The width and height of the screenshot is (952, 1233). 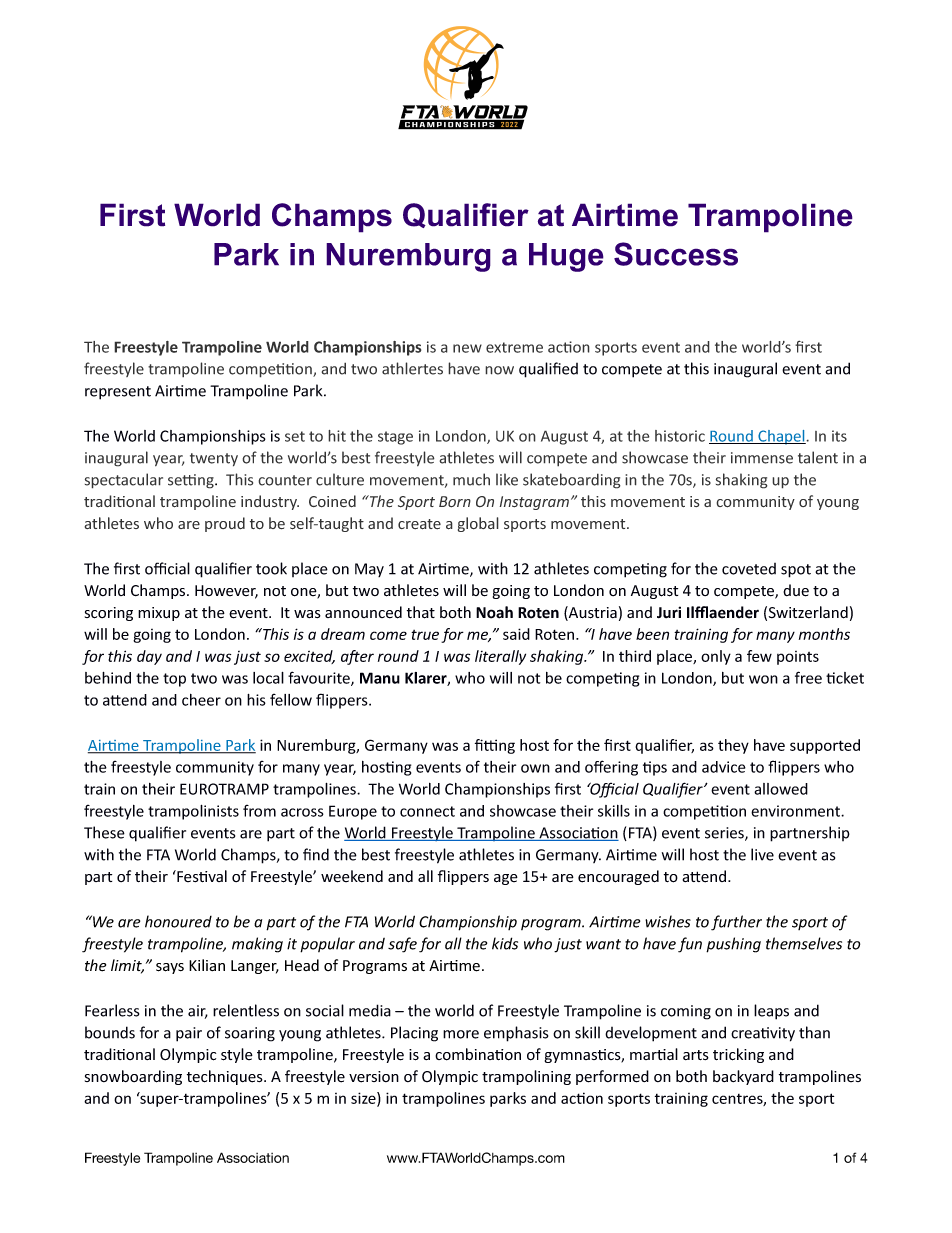 I want to click on more, so click(x=461, y=1034).
